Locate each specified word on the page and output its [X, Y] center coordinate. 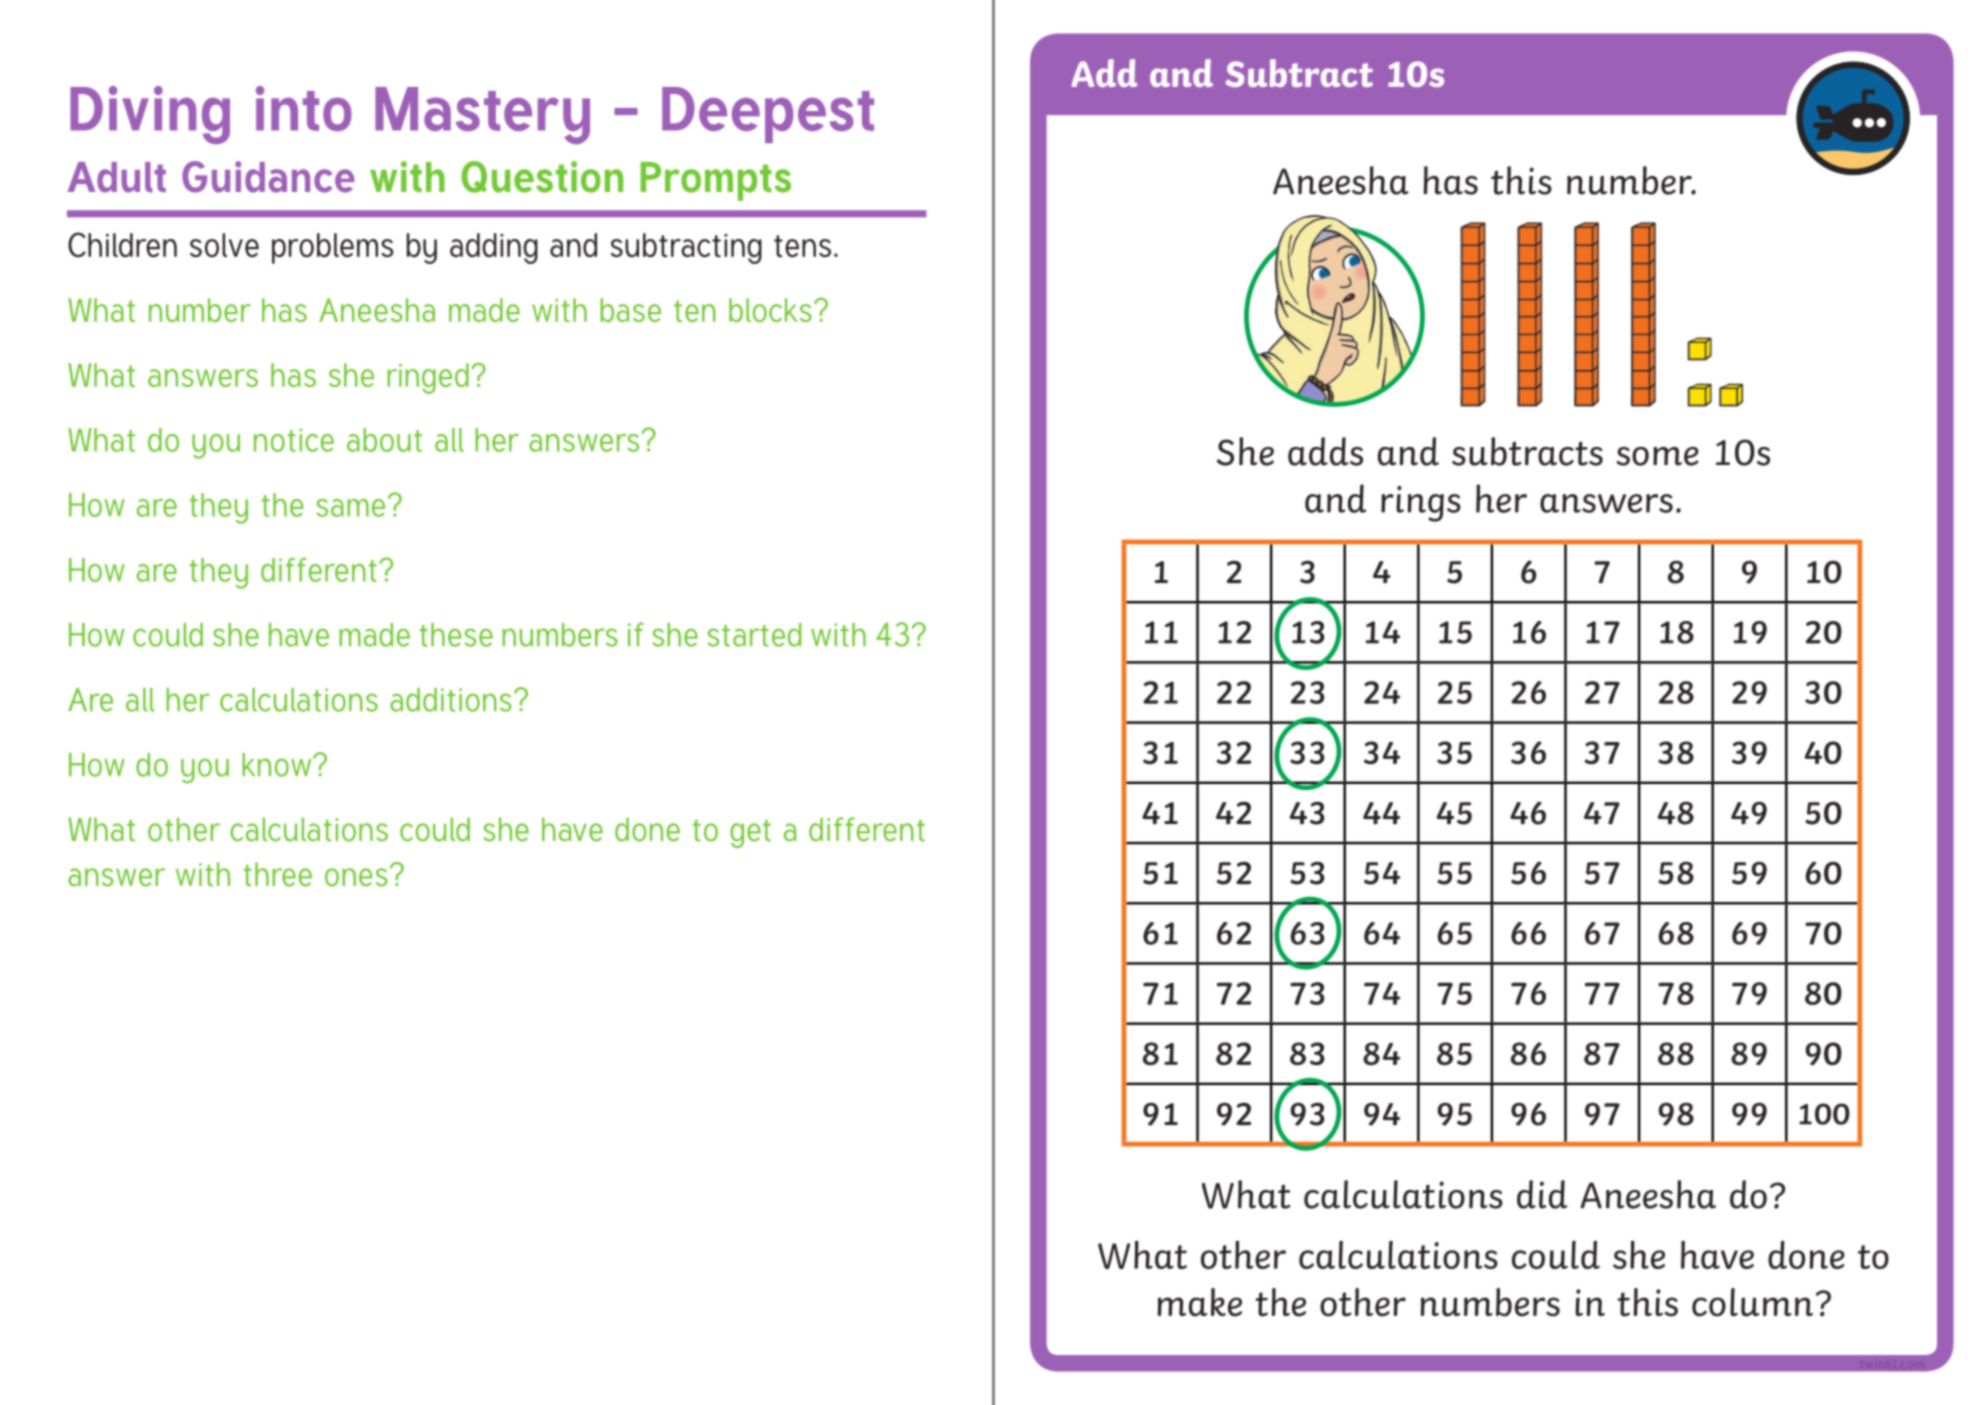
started [754, 635]
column [1752, 1302]
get [750, 834]
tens [802, 246]
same [350, 508]
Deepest [768, 115]
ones [356, 877]
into [304, 108]
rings [1421, 504]
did [1542, 1194]
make [1200, 1302]
